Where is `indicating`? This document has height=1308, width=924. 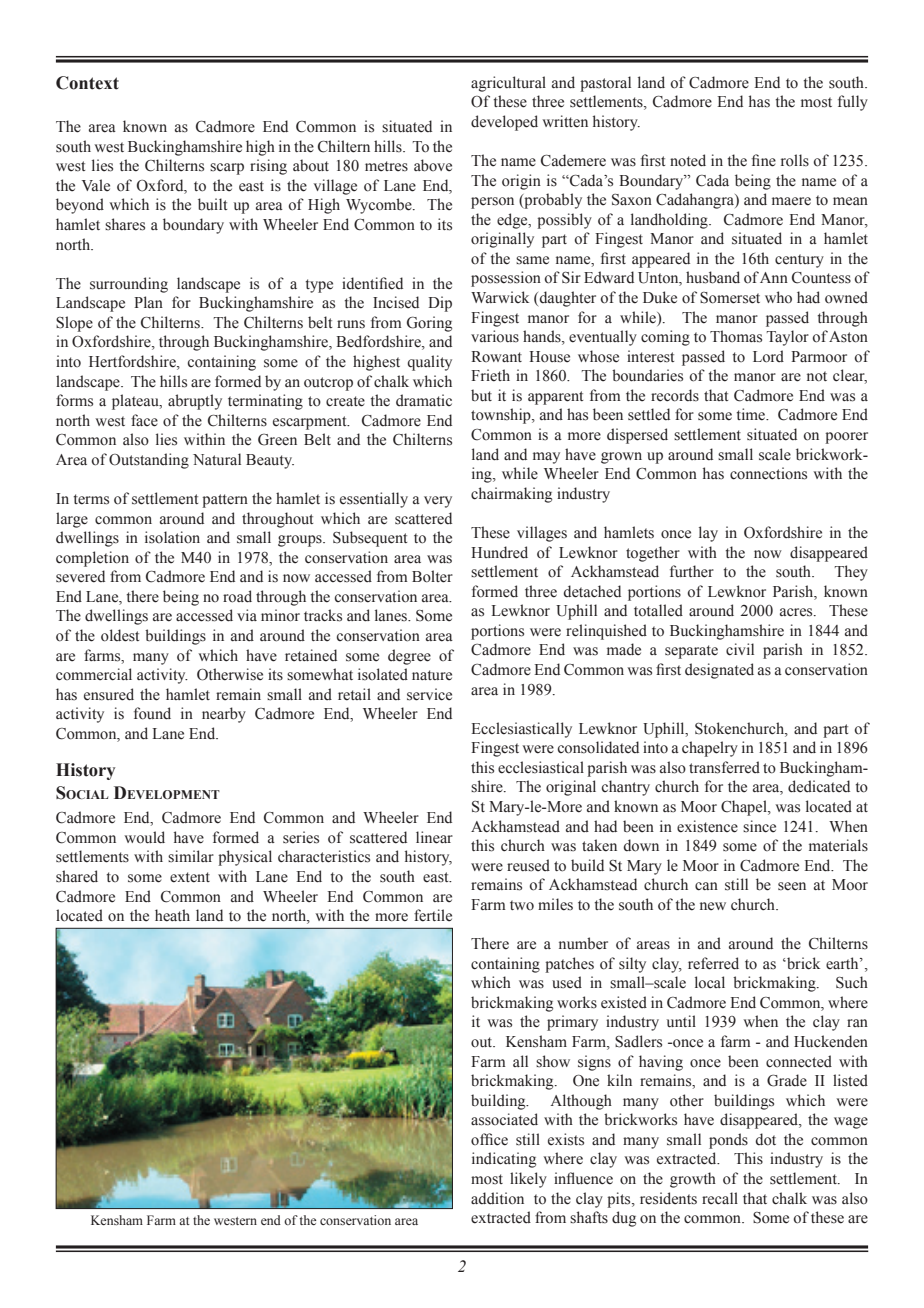 indicating is located at coordinates (504, 1160).
